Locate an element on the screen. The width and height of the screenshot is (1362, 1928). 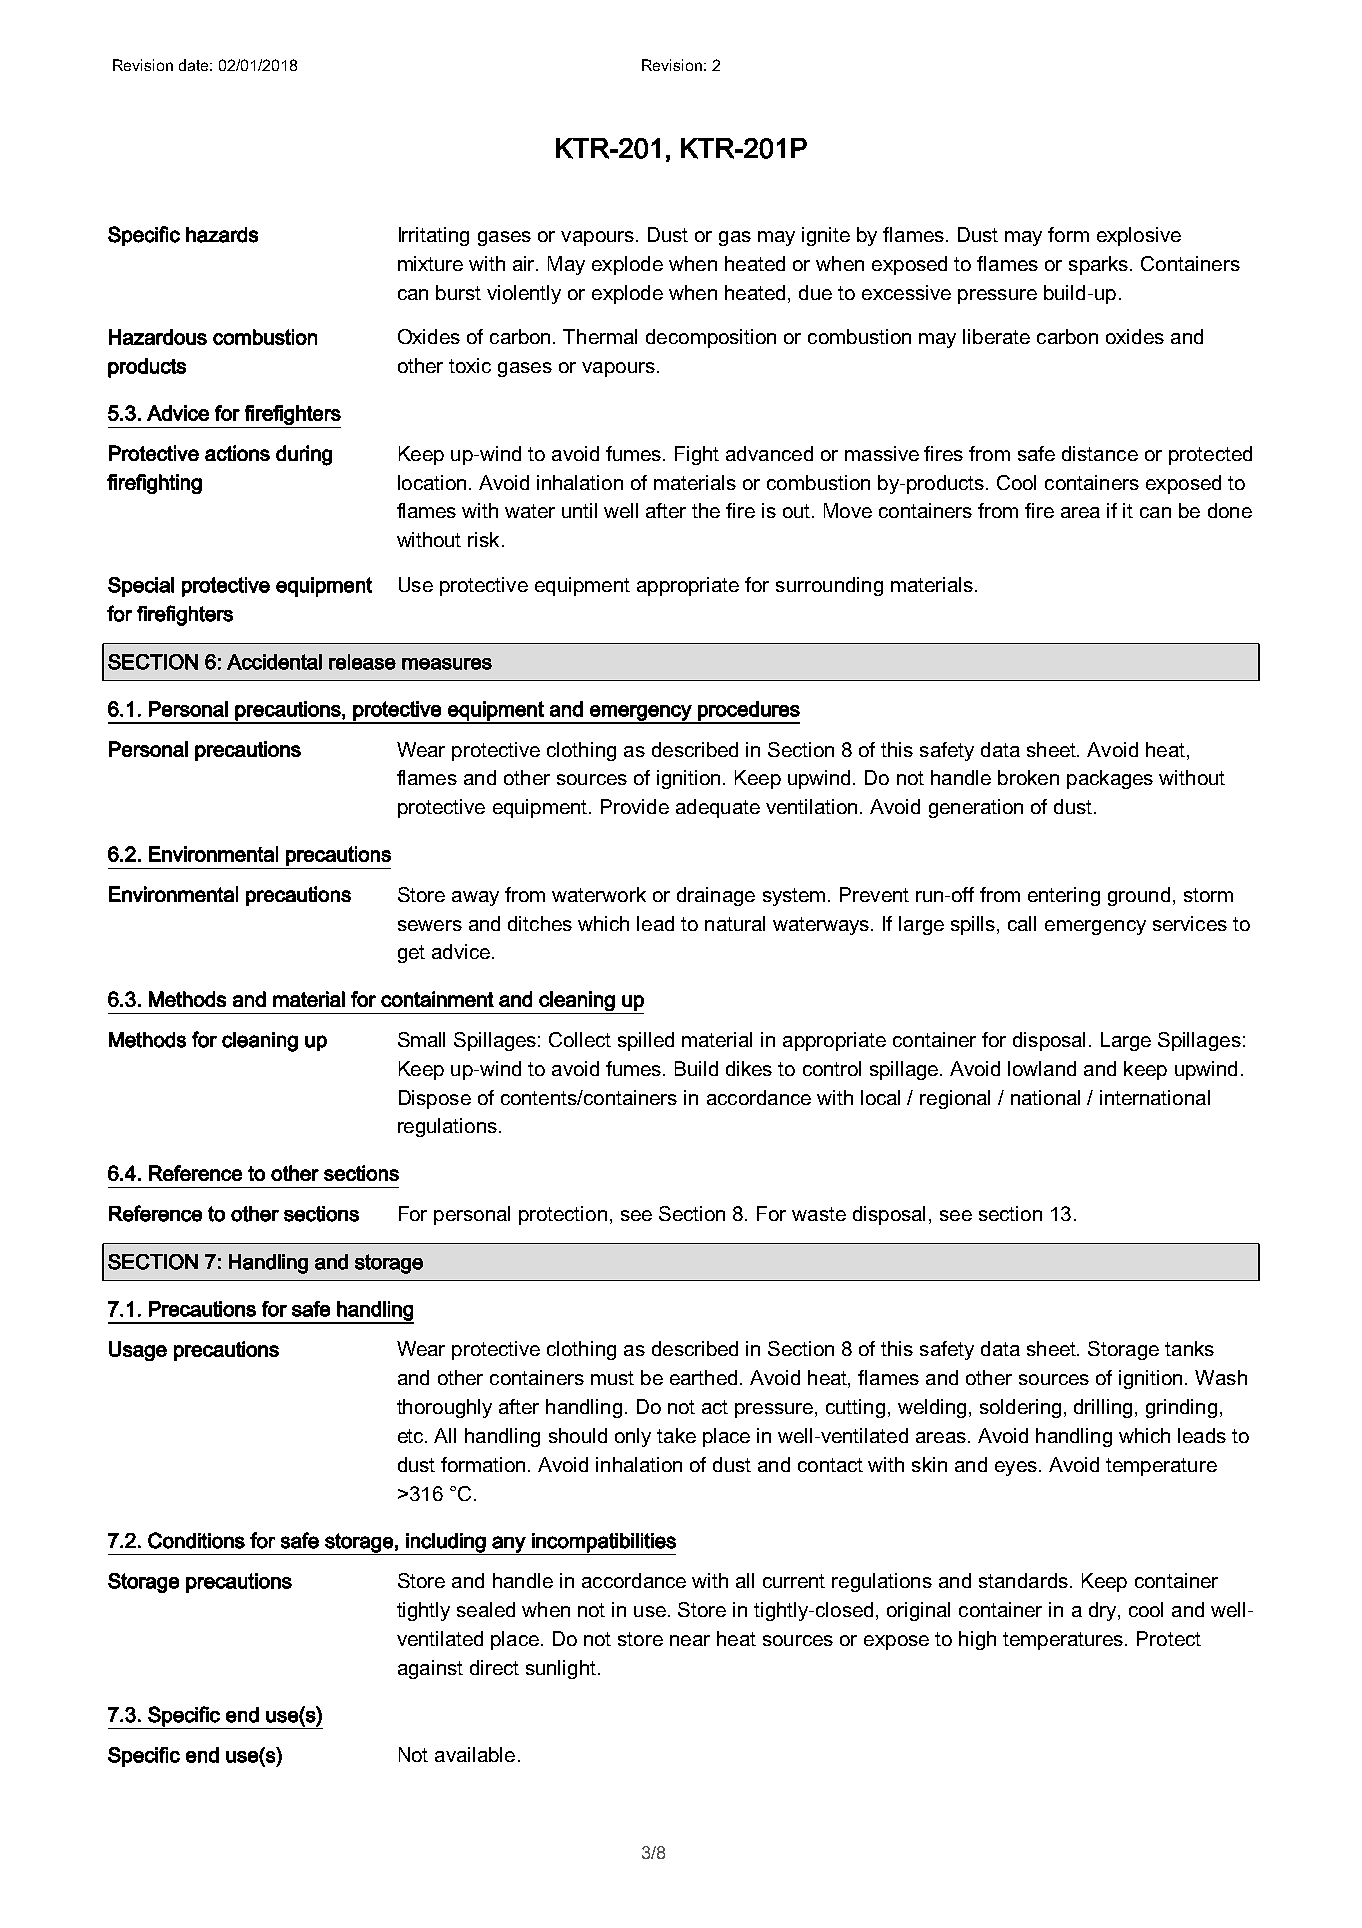
lowland is located at coordinates (1042, 1068).
